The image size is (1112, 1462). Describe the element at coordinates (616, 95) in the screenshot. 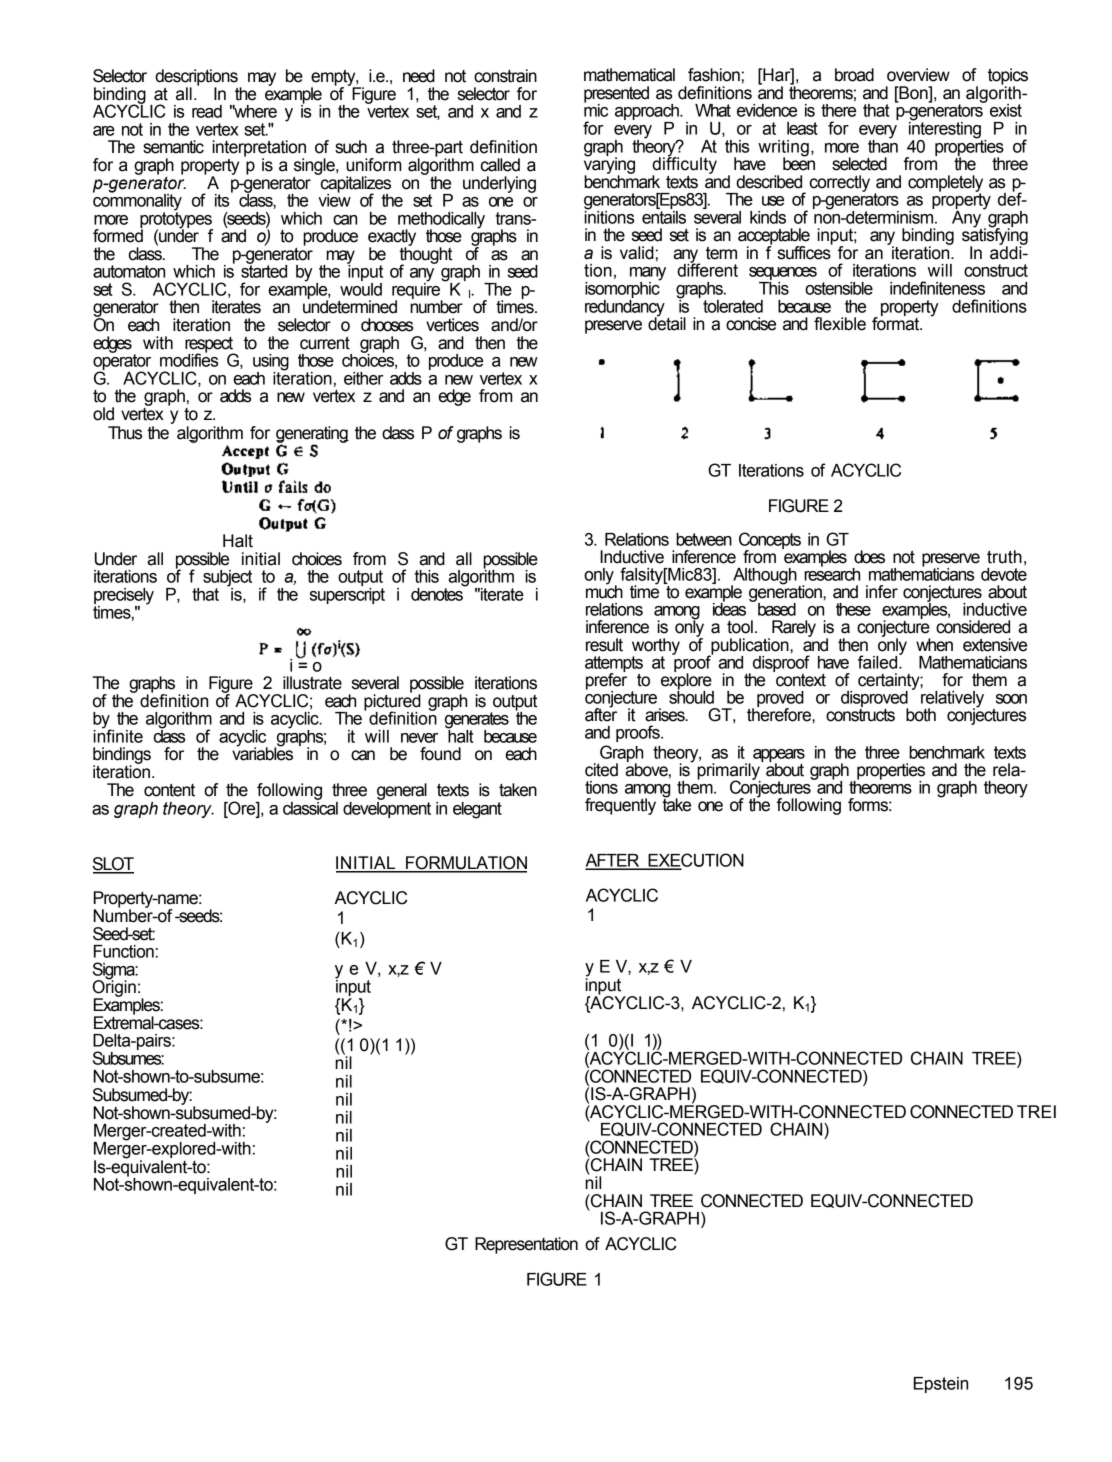

I see `presented` at that location.
